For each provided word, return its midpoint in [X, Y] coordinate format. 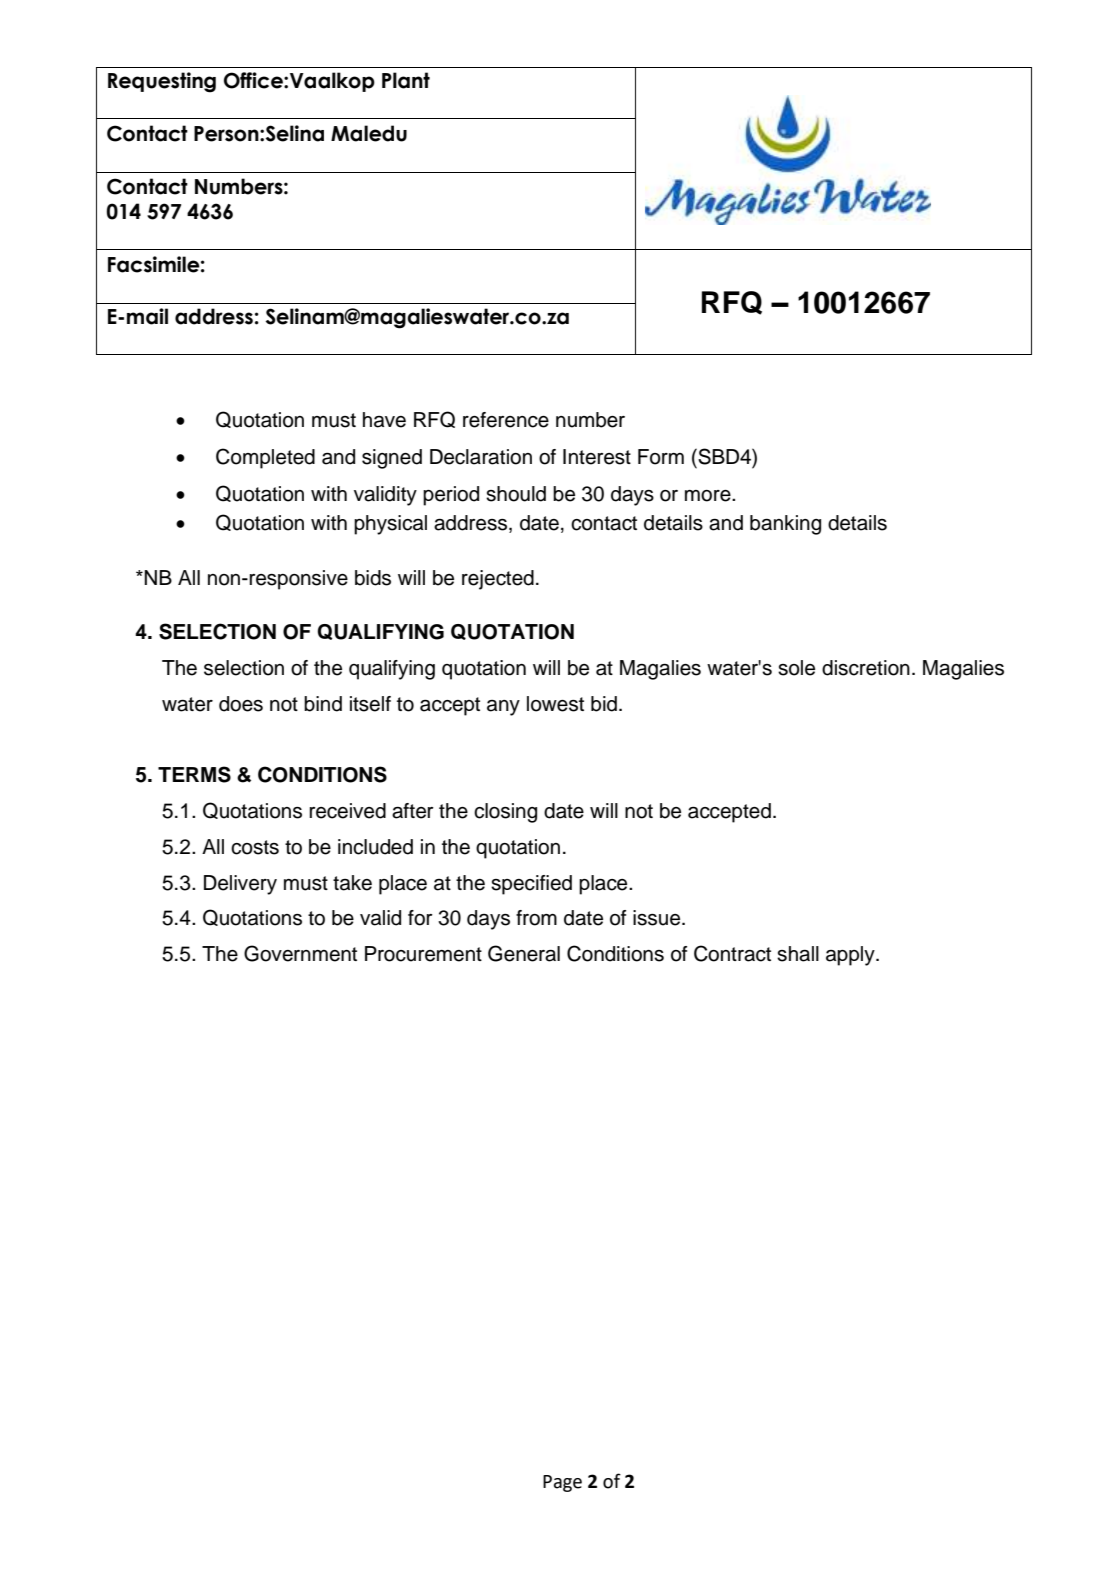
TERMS [194, 774]
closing [505, 813]
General [524, 953]
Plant [406, 80]
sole [796, 668]
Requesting [162, 82]
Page [562, 1483]
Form [661, 457]
